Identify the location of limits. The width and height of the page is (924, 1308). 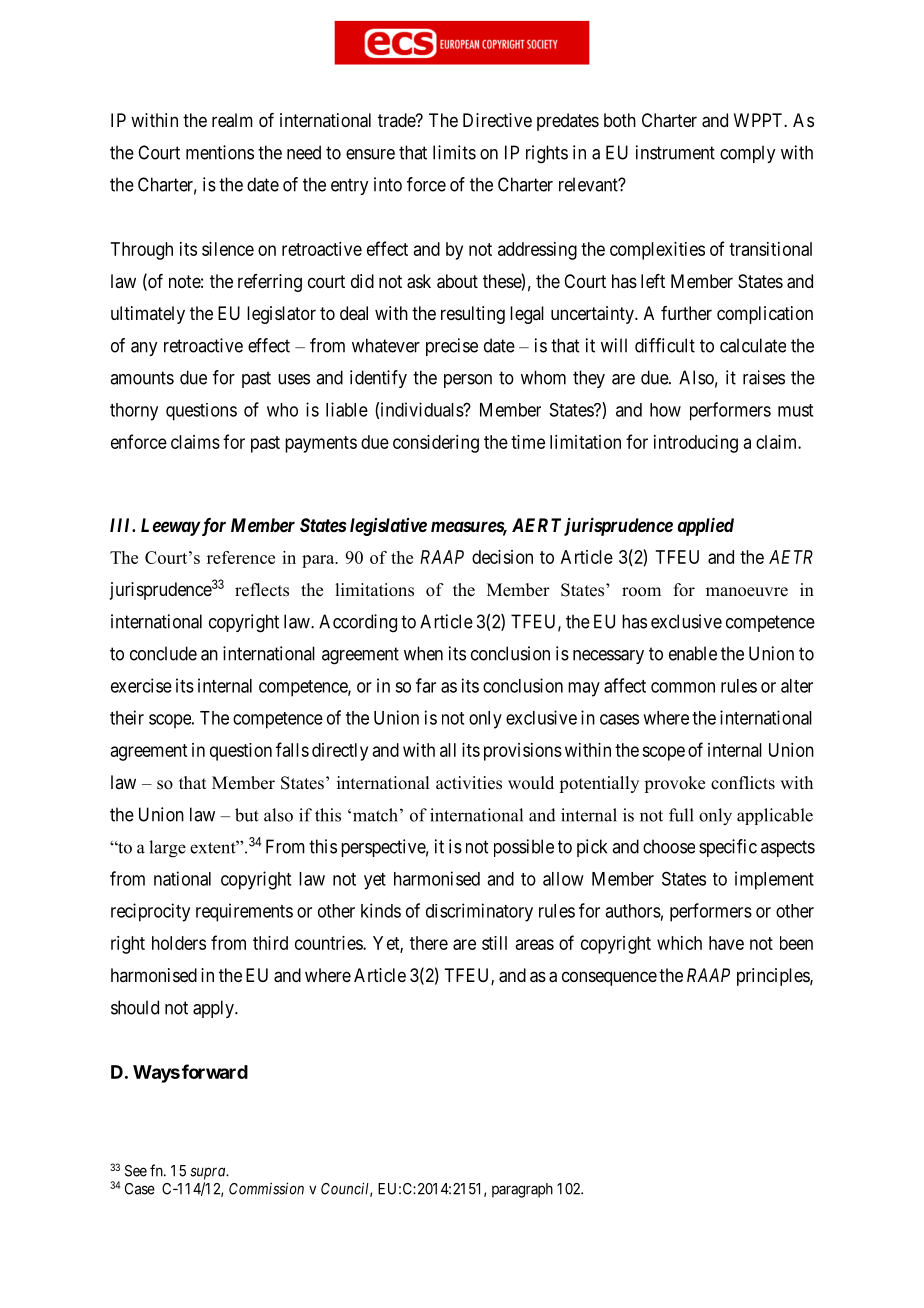
(454, 152).
